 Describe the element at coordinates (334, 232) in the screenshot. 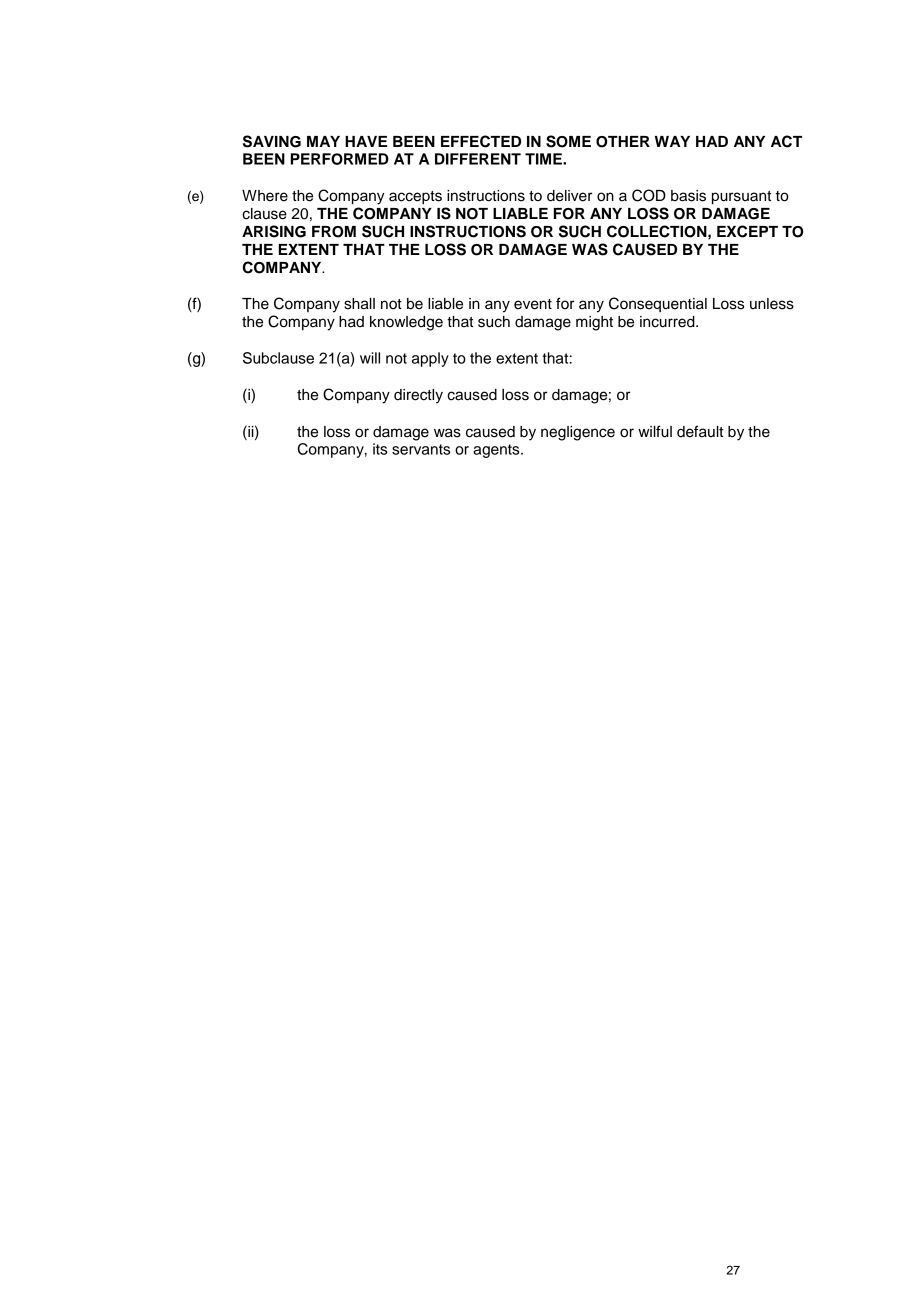

I see `FROM` at that location.
